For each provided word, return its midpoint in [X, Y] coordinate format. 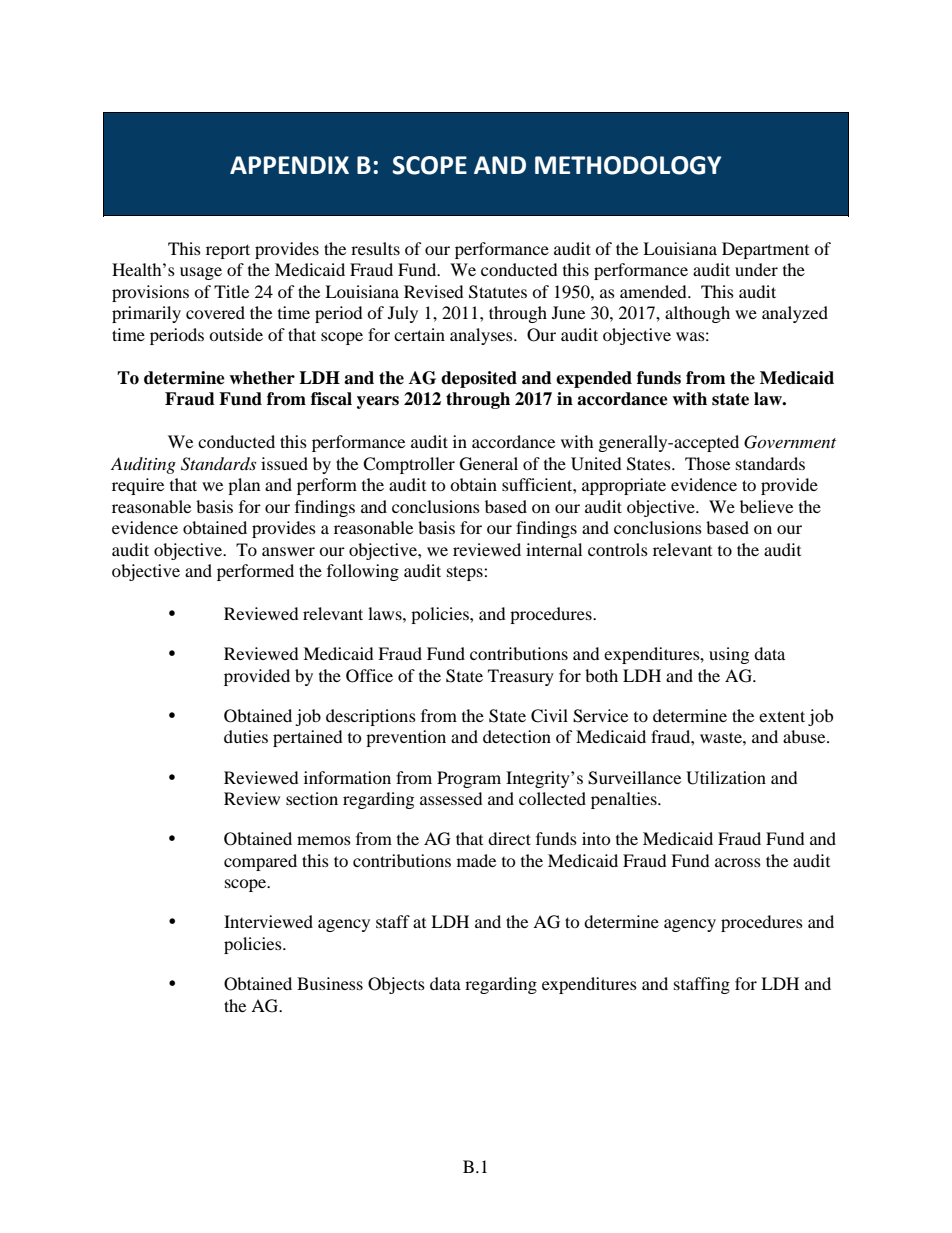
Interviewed [268, 921]
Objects [396, 985]
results [375, 248]
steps [466, 573]
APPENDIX [289, 165]
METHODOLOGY [628, 165]
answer [288, 551]
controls [618, 549]
